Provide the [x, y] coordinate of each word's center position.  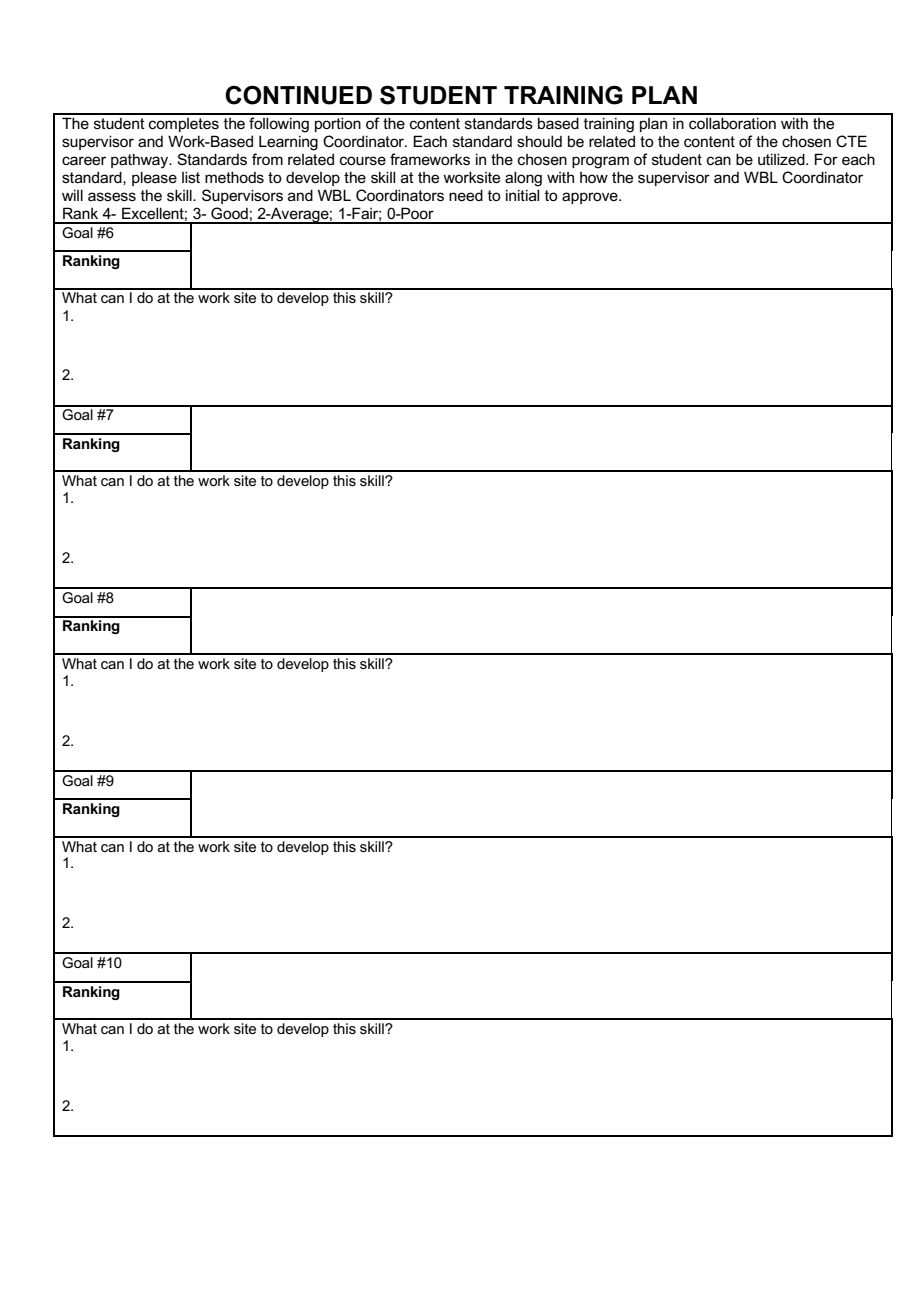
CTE [851, 141]
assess [112, 196]
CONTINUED [298, 95]
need [466, 195]
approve [591, 198]
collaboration [732, 123]
